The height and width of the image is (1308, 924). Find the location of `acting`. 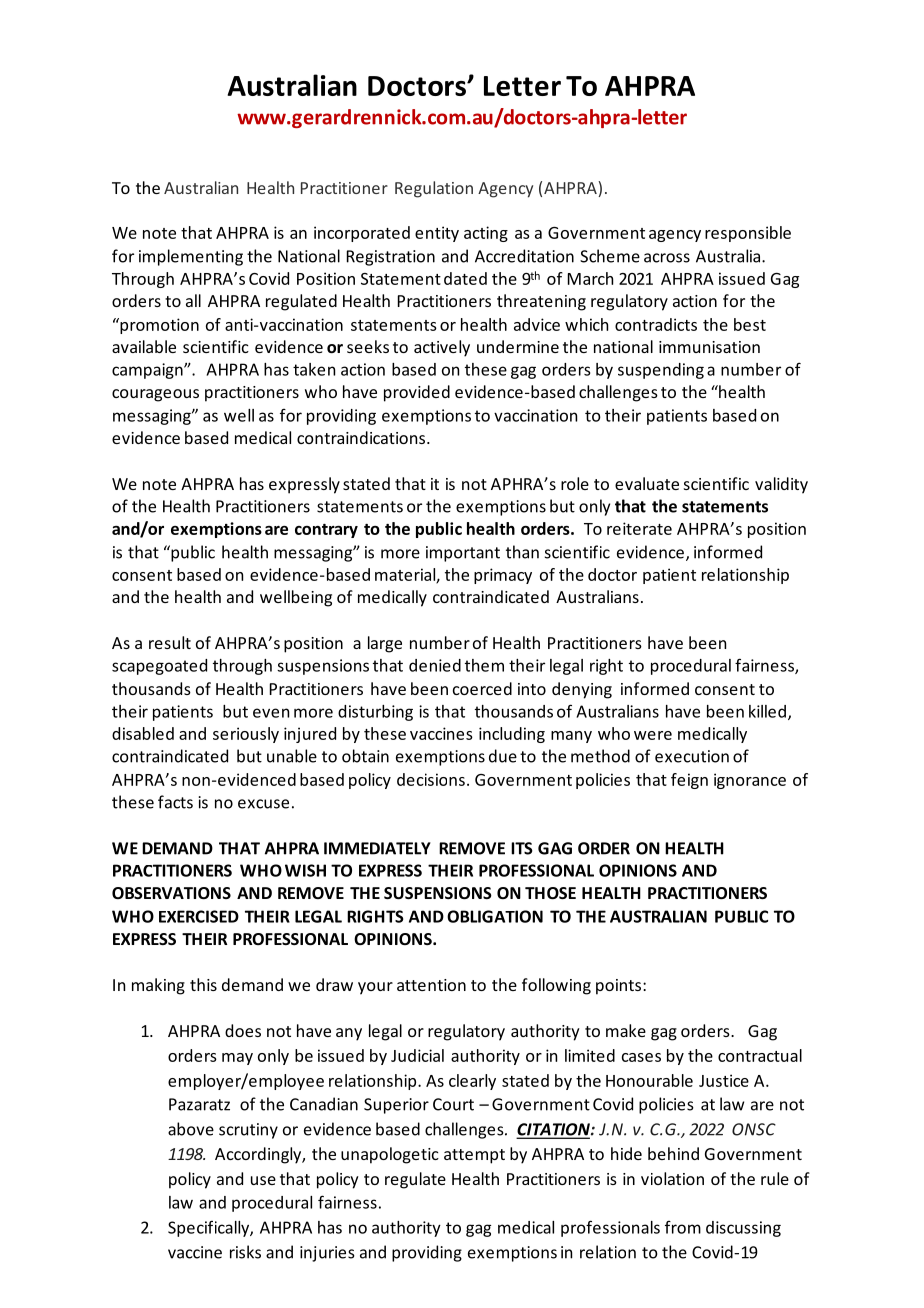

acting is located at coordinates (486, 234).
